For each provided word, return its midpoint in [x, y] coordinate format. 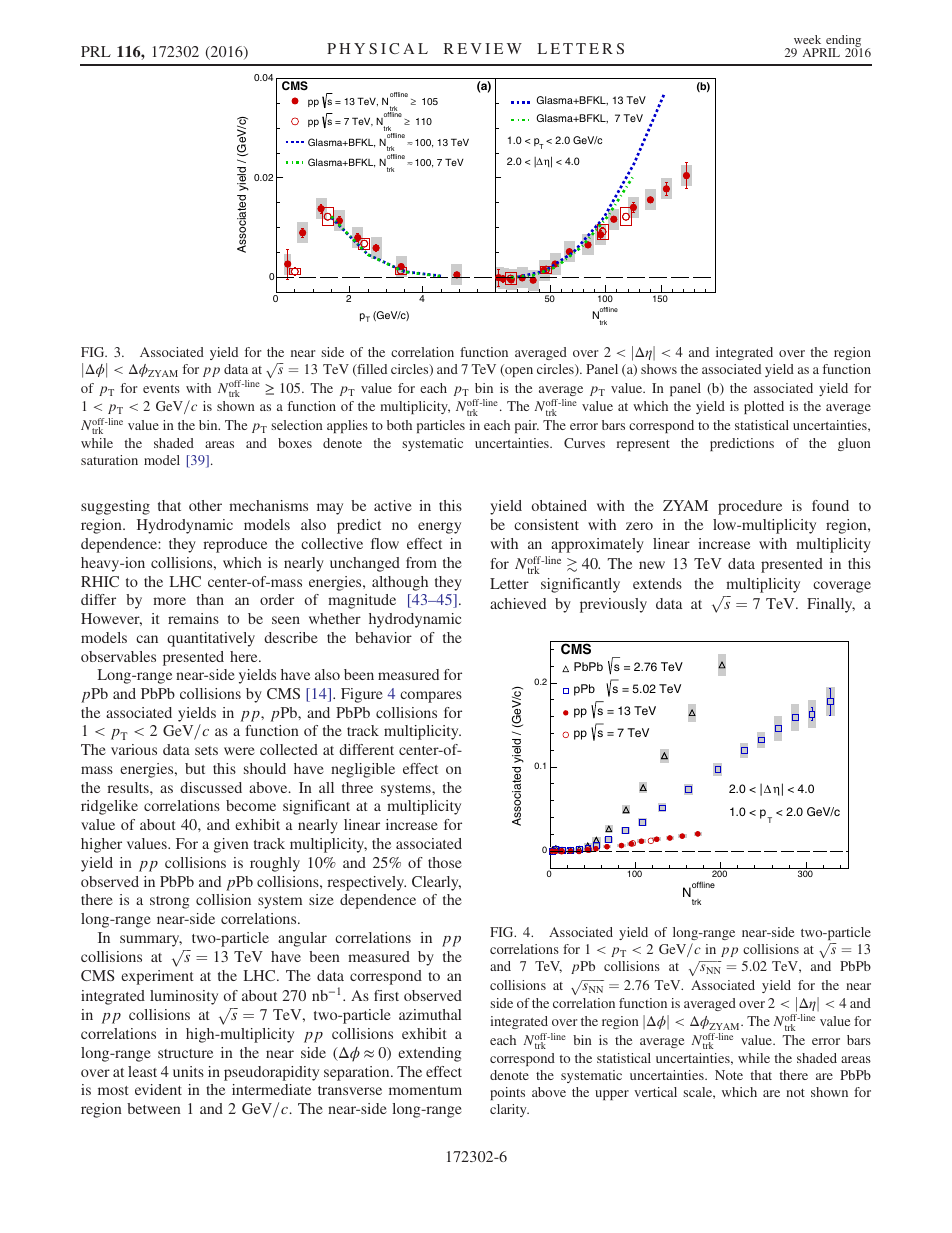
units [188, 1071]
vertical [655, 1092]
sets [206, 750]
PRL [96, 51]
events [161, 389]
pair [527, 426]
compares [431, 697]
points [508, 1093]
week [807, 39]
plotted [764, 407]
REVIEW [483, 48]
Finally [831, 605]
